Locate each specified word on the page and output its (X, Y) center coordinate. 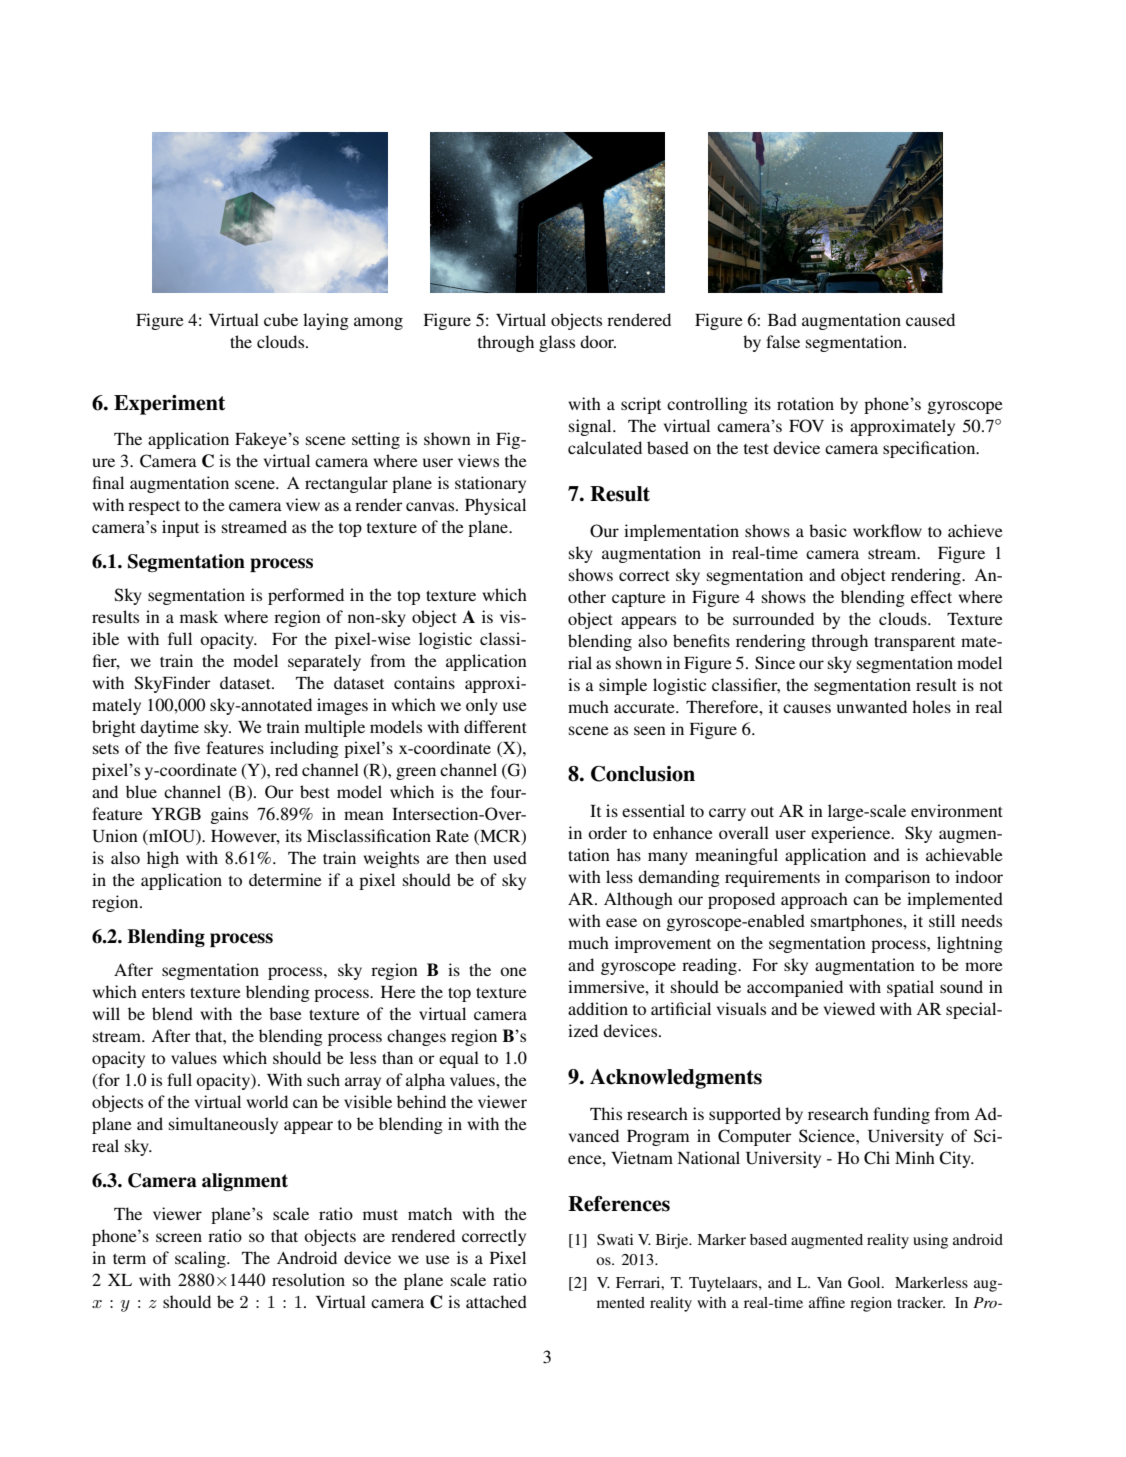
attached (496, 1301)
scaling (201, 1259)
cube (281, 319)
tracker (921, 1302)
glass (557, 343)
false (783, 341)
